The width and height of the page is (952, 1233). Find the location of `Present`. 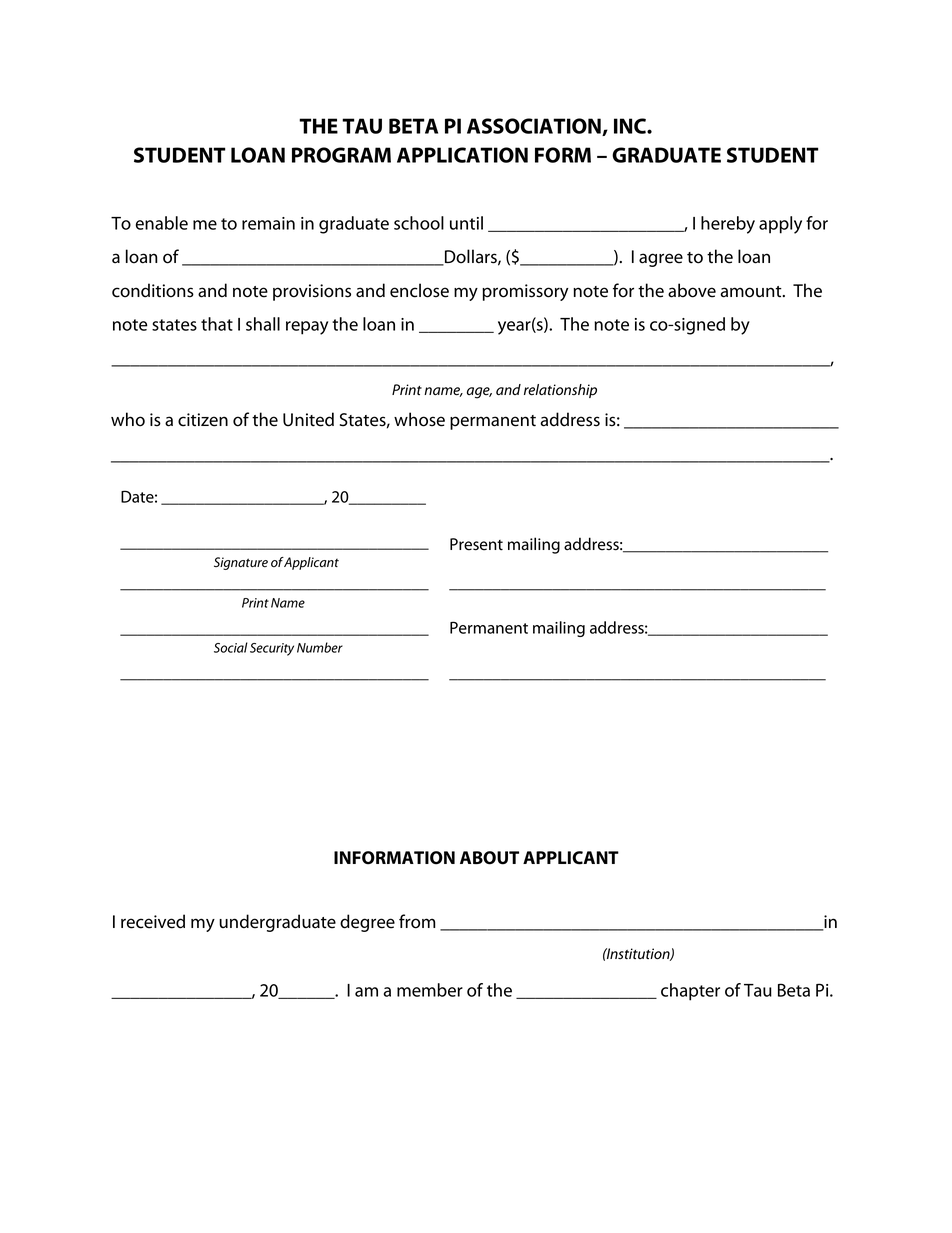

Present is located at coordinates (476, 544).
